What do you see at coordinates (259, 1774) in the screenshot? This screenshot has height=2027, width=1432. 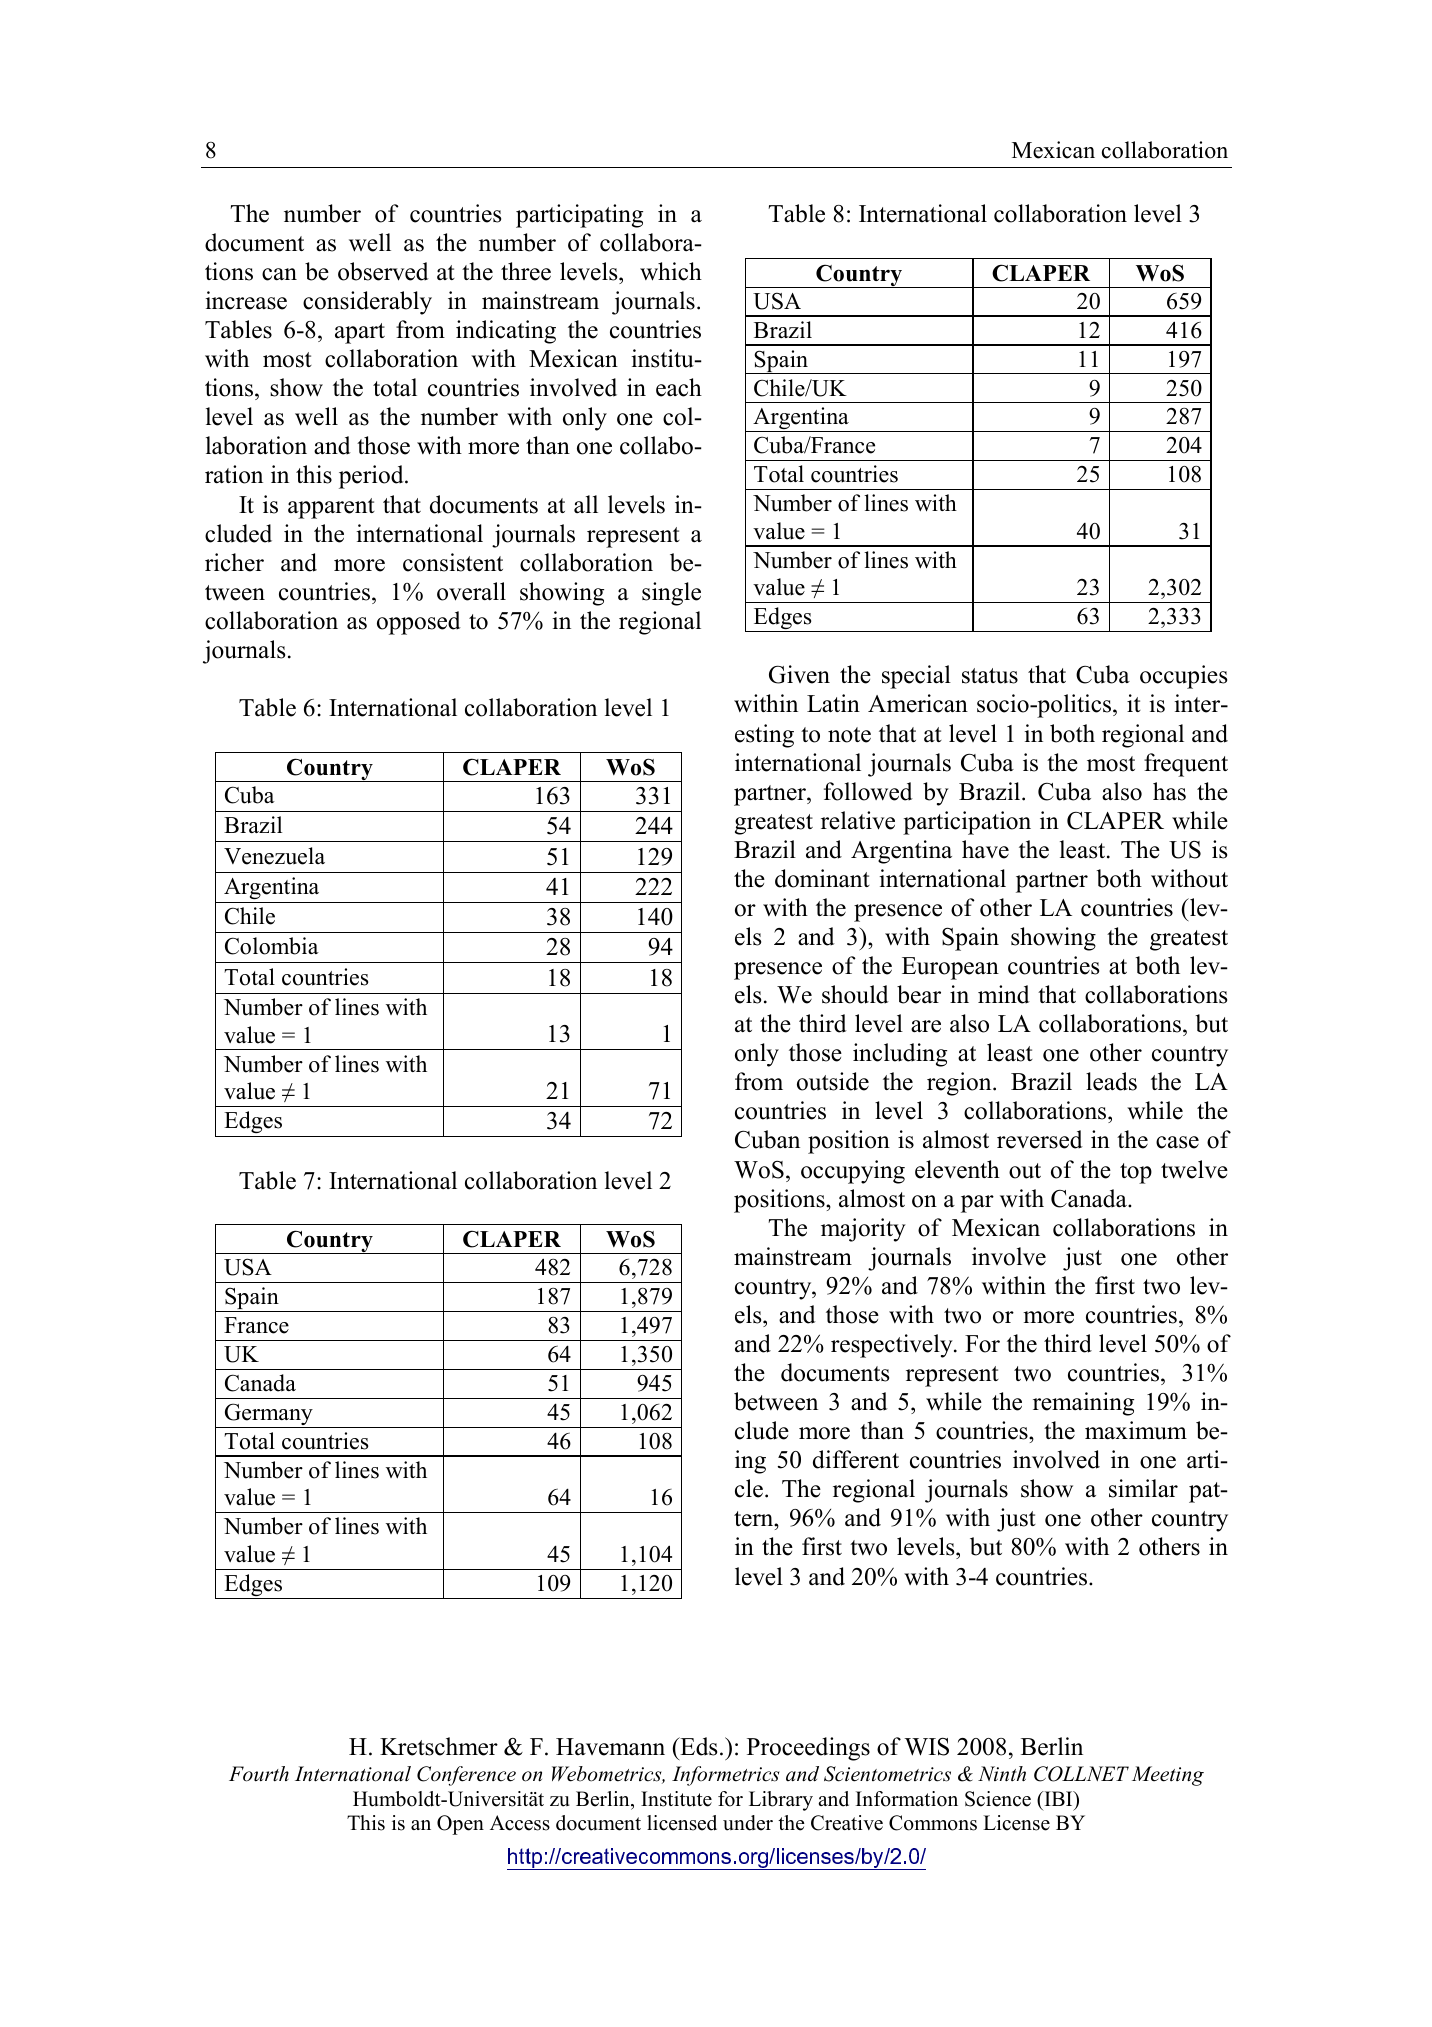 I see `Fourth` at bounding box center [259, 1774].
